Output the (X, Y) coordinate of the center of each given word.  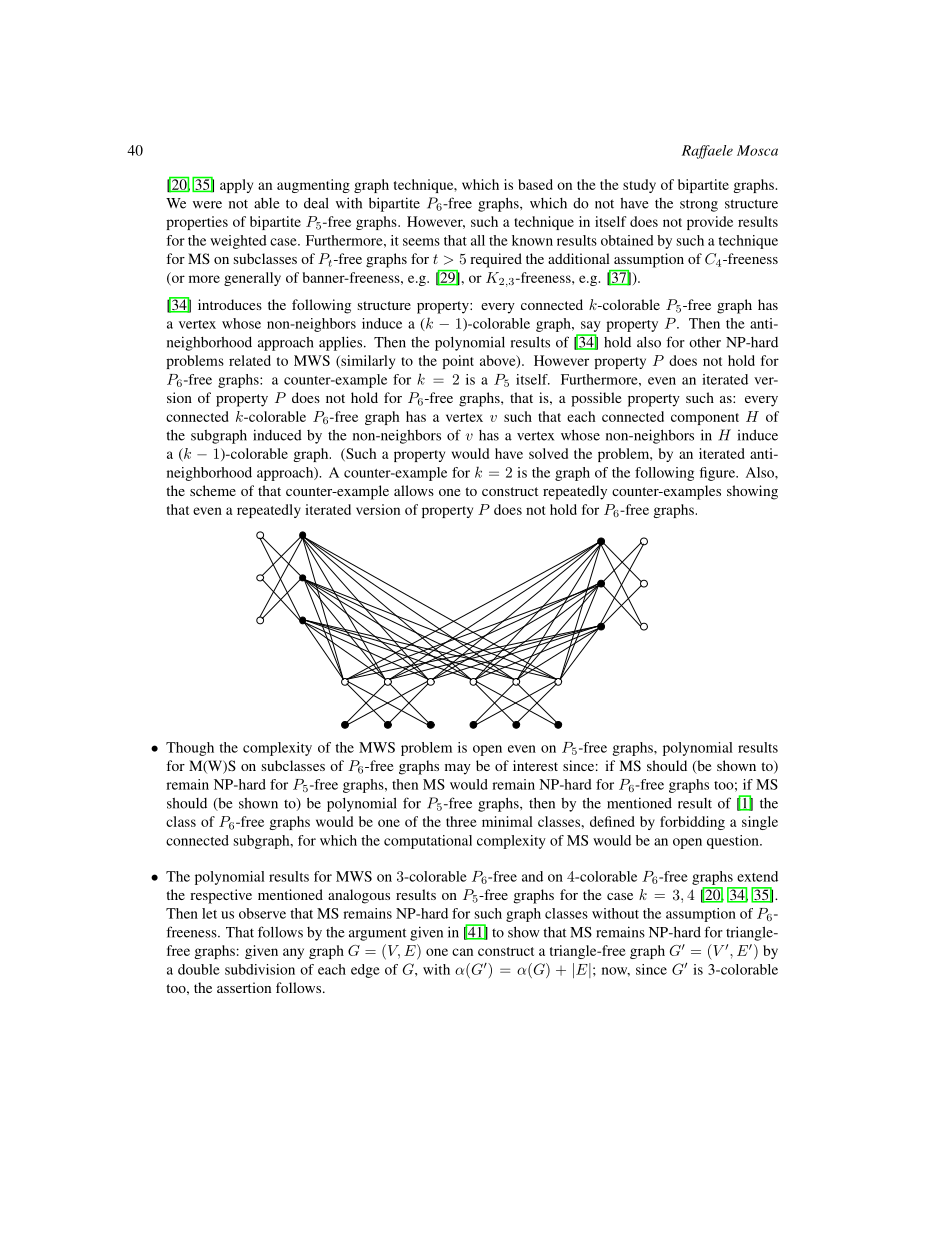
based (535, 184)
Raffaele (707, 152)
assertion (244, 987)
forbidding (692, 823)
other (705, 342)
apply (236, 186)
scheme (213, 490)
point (458, 362)
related (250, 360)
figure (718, 474)
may (458, 769)
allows (414, 490)
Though (190, 749)
